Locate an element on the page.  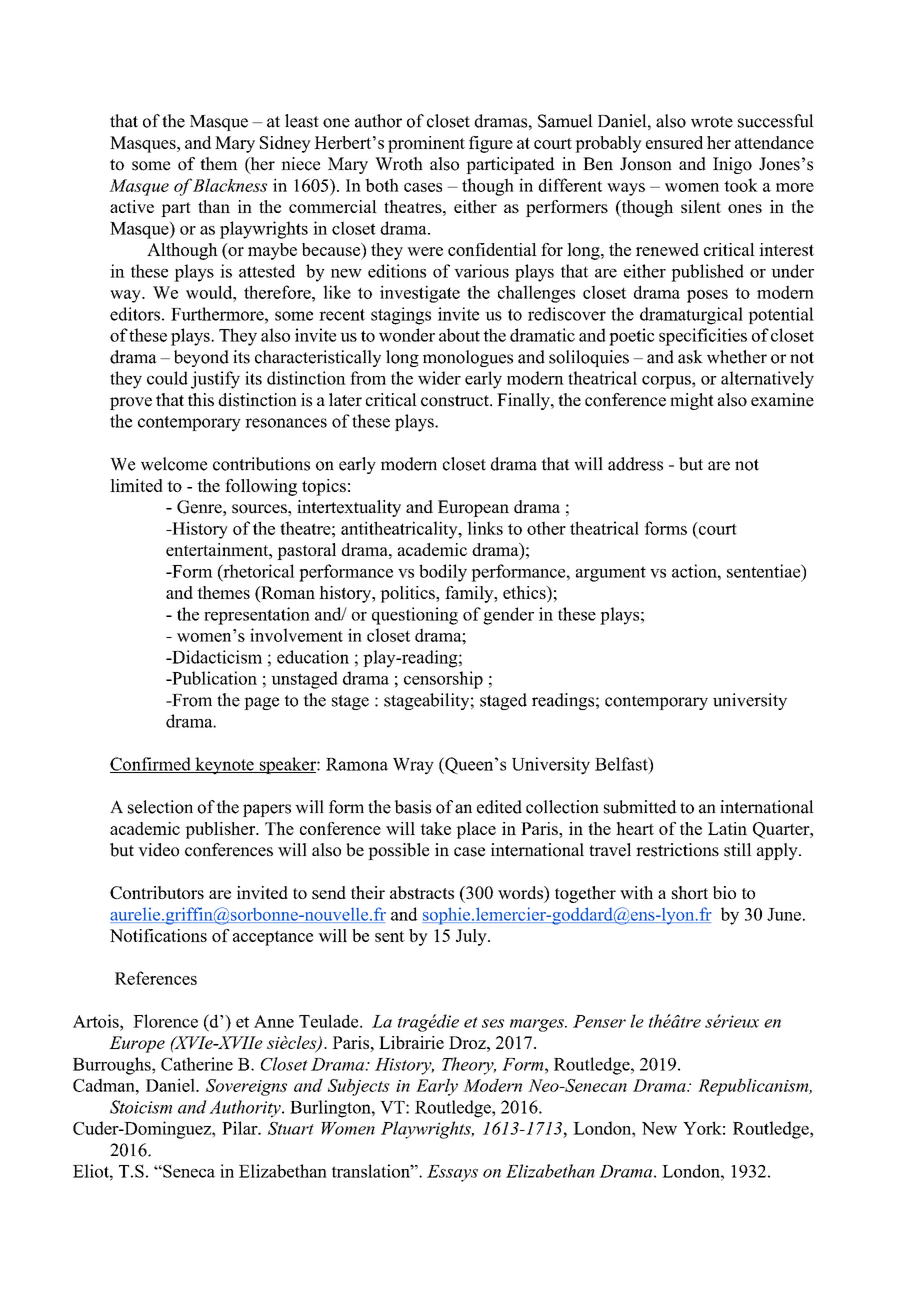
Notifications is located at coordinates (158, 935).
